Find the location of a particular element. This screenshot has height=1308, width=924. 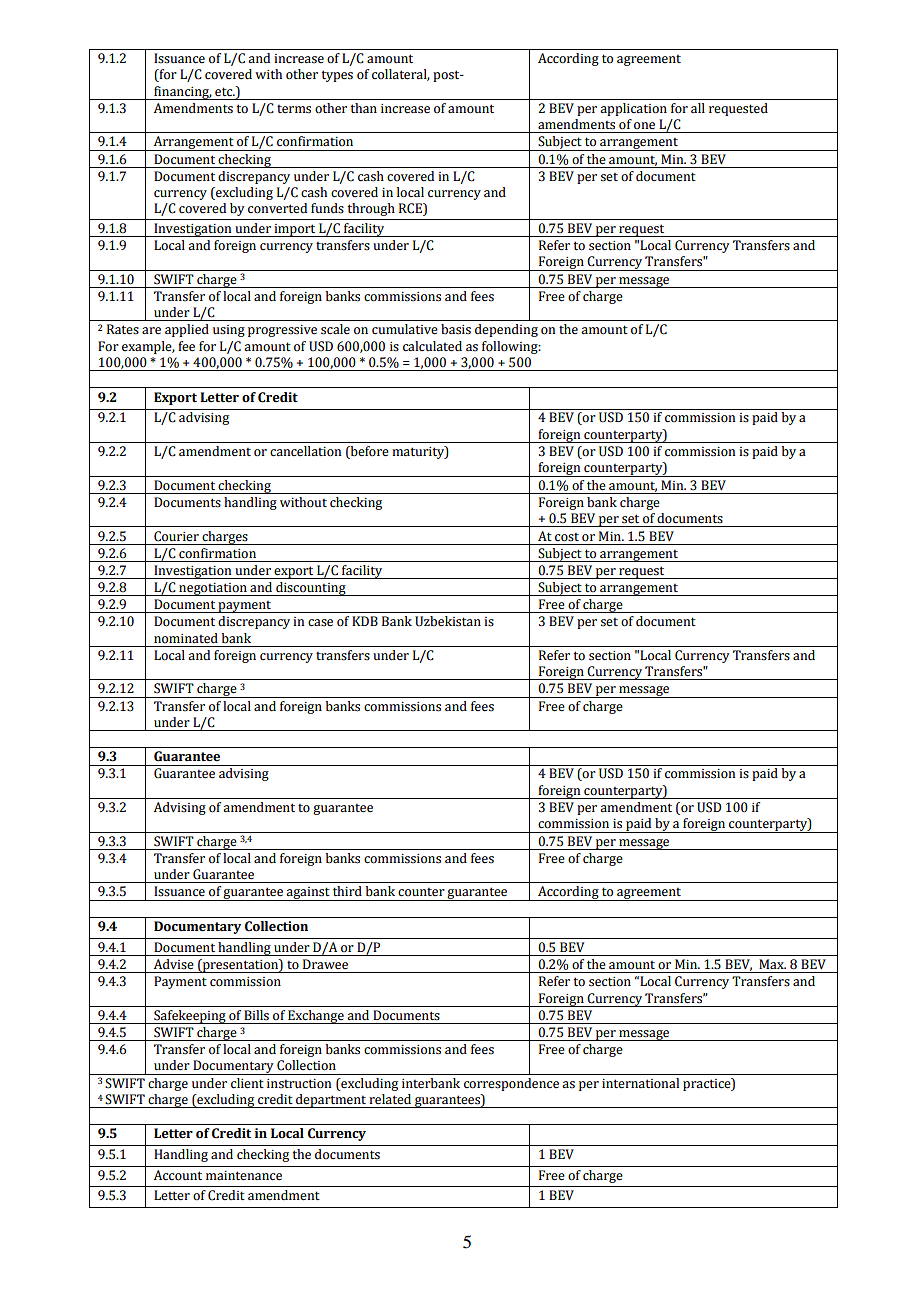

cost is located at coordinates (567, 537).
